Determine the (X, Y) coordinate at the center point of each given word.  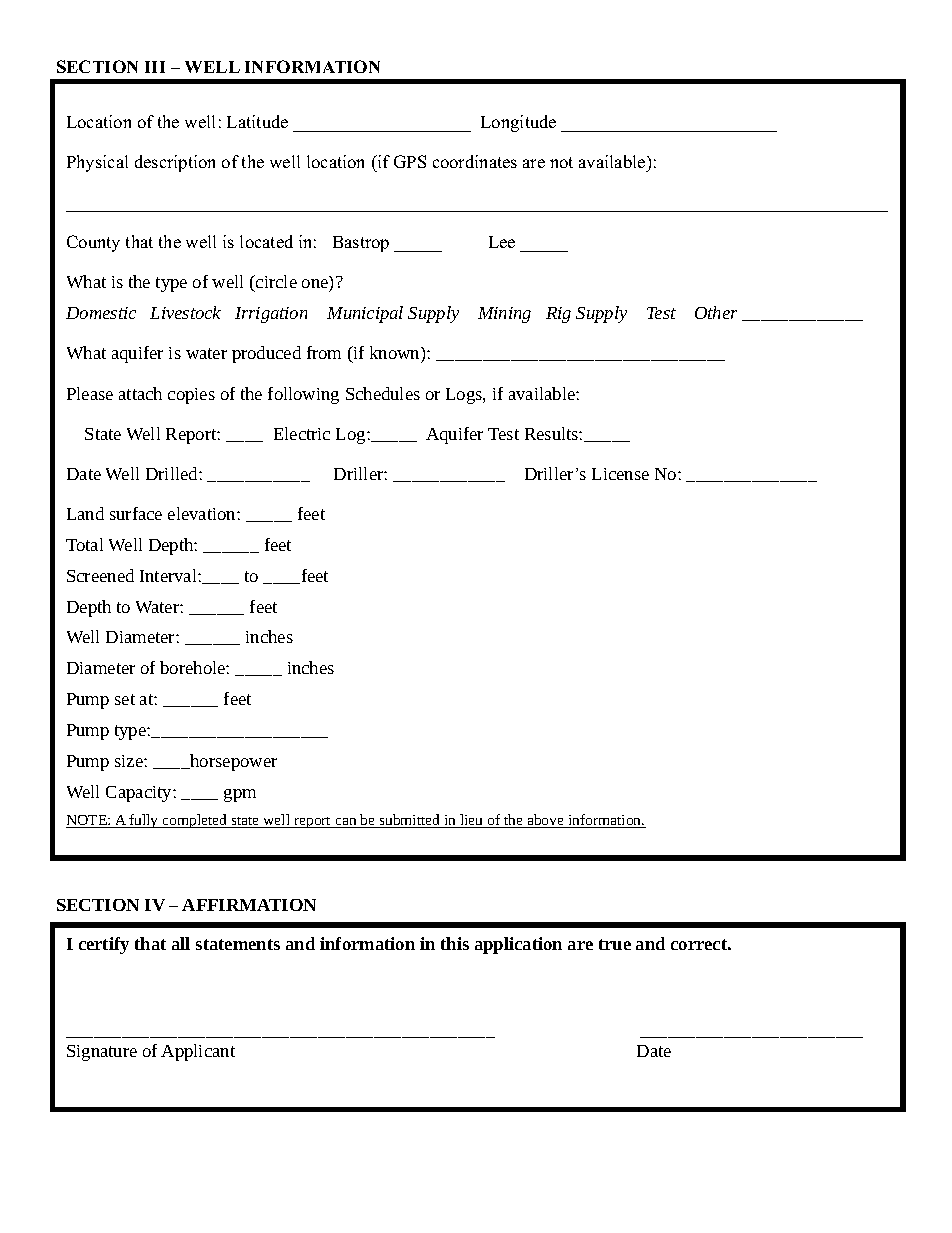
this (455, 943)
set (125, 699)
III (155, 67)
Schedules (383, 393)
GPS (410, 161)
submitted (410, 821)
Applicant (198, 1052)
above (545, 821)
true (615, 944)
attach (140, 393)
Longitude (518, 123)
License (620, 474)
